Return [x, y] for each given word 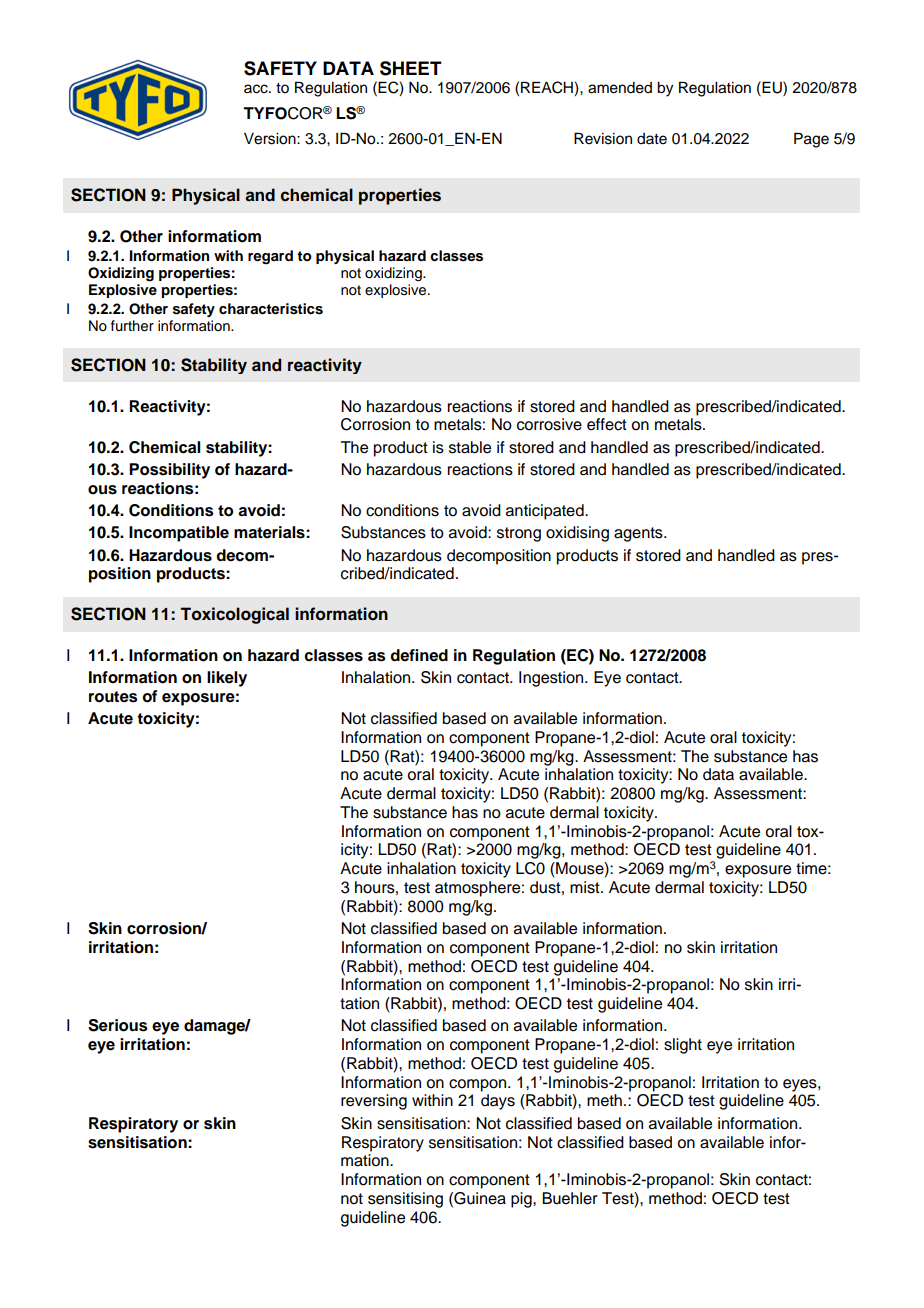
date [652, 139]
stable [470, 447]
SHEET [411, 68]
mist [586, 887]
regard [270, 257]
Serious [118, 1025]
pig [522, 1200]
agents [639, 534]
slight [683, 1046]
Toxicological [235, 615]
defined [419, 655]
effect [607, 424]
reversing [374, 1102]
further [132, 326]
